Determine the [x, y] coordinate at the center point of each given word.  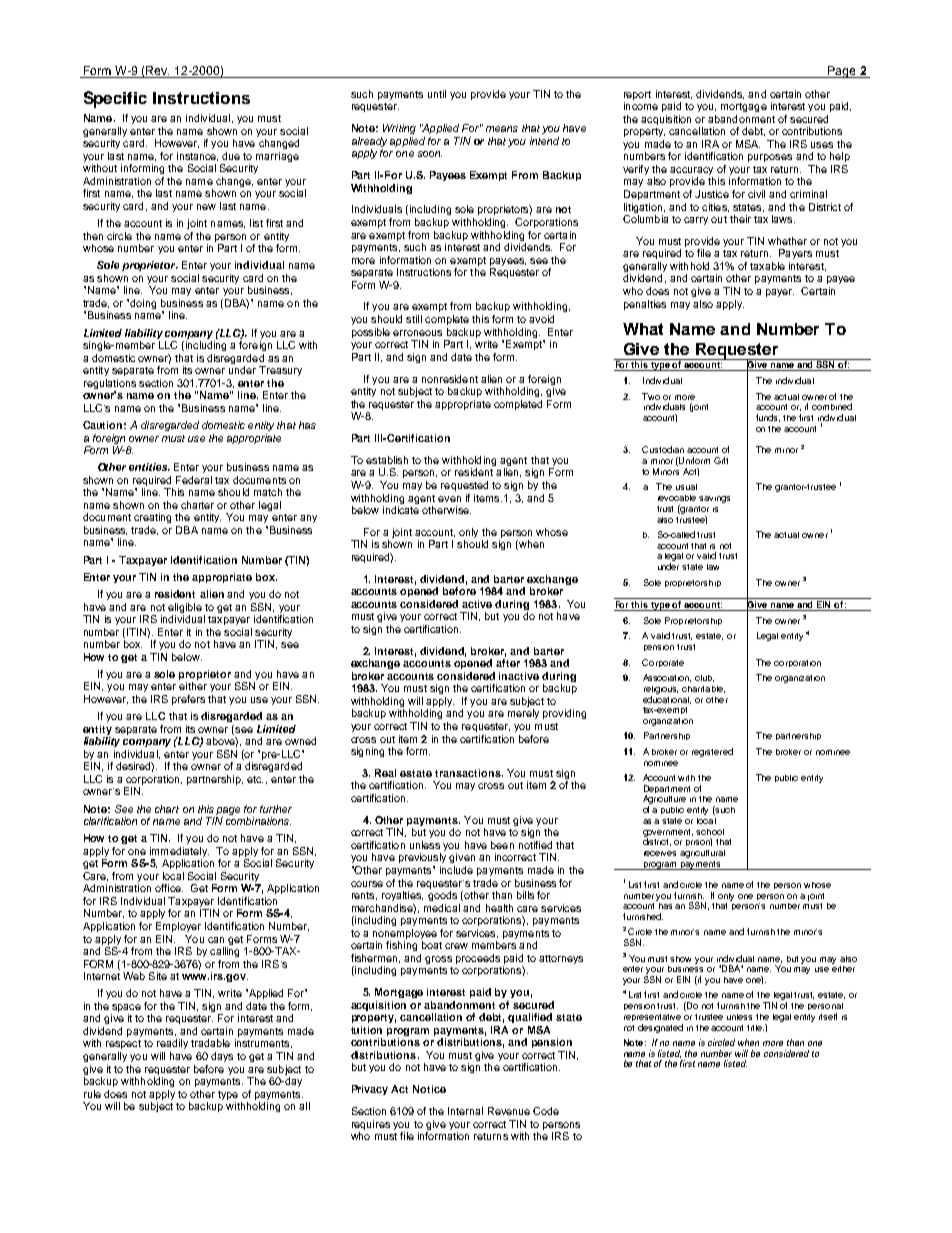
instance [197, 156]
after [508, 663]
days [222, 1057]
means [502, 129]
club [704, 678]
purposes [770, 158]
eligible [185, 608]
